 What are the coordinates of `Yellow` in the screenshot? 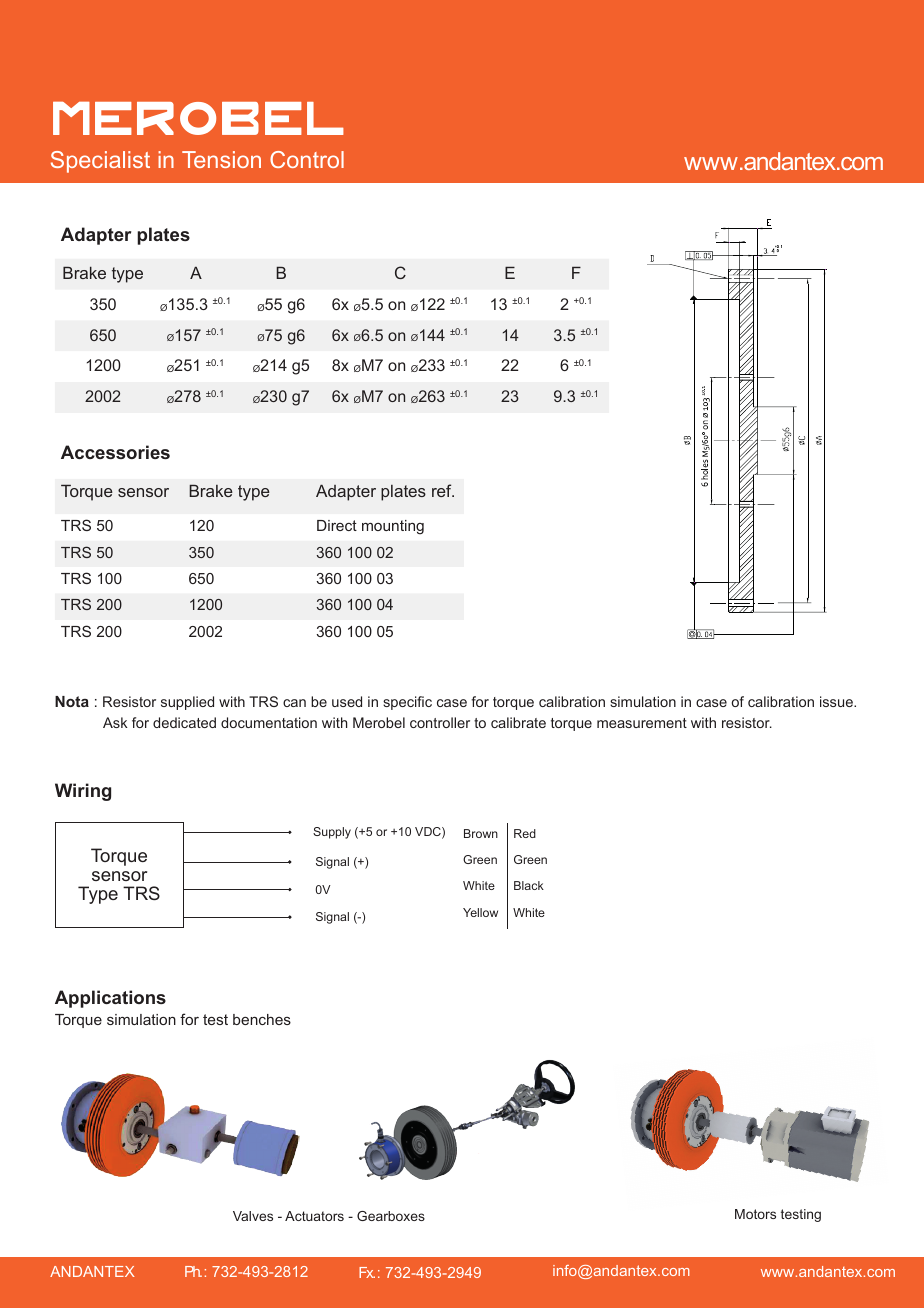 It's located at (480, 912).
